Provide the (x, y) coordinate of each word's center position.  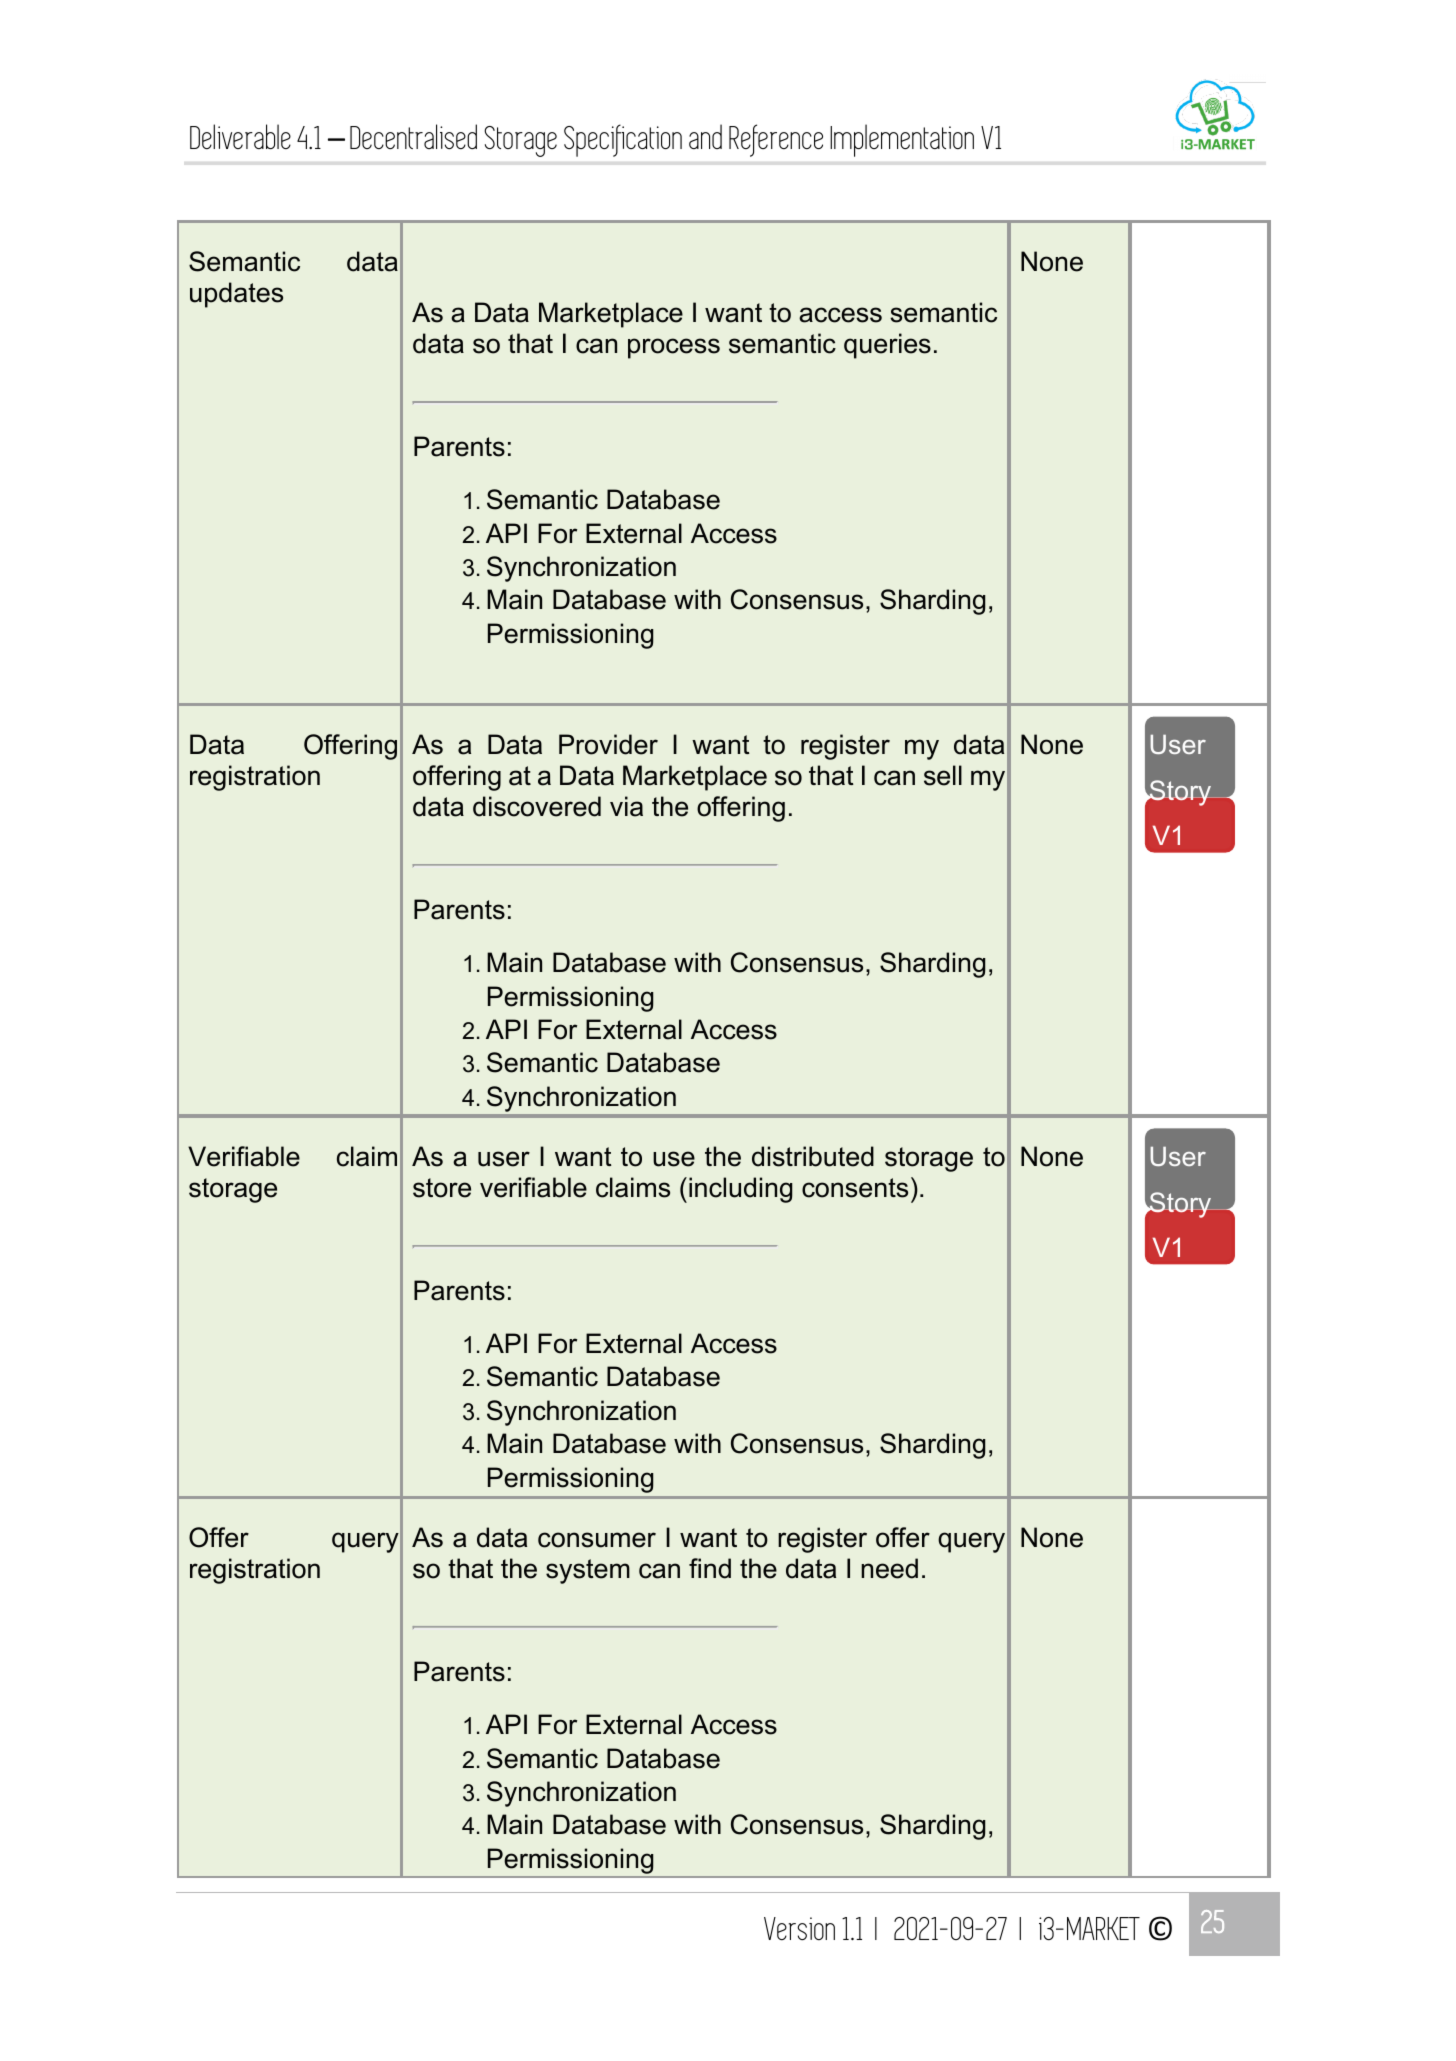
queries (887, 346)
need (889, 1568)
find (710, 1568)
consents (855, 1188)
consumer (597, 1540)
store (442, 1188)
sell (943, 775)
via (626, 806)
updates (236, 295)
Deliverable (240, 136)
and (705, 136)
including (740, 1190)
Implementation (902, 140)
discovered (537, 806)
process (674, 348)
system (588, 1571)
